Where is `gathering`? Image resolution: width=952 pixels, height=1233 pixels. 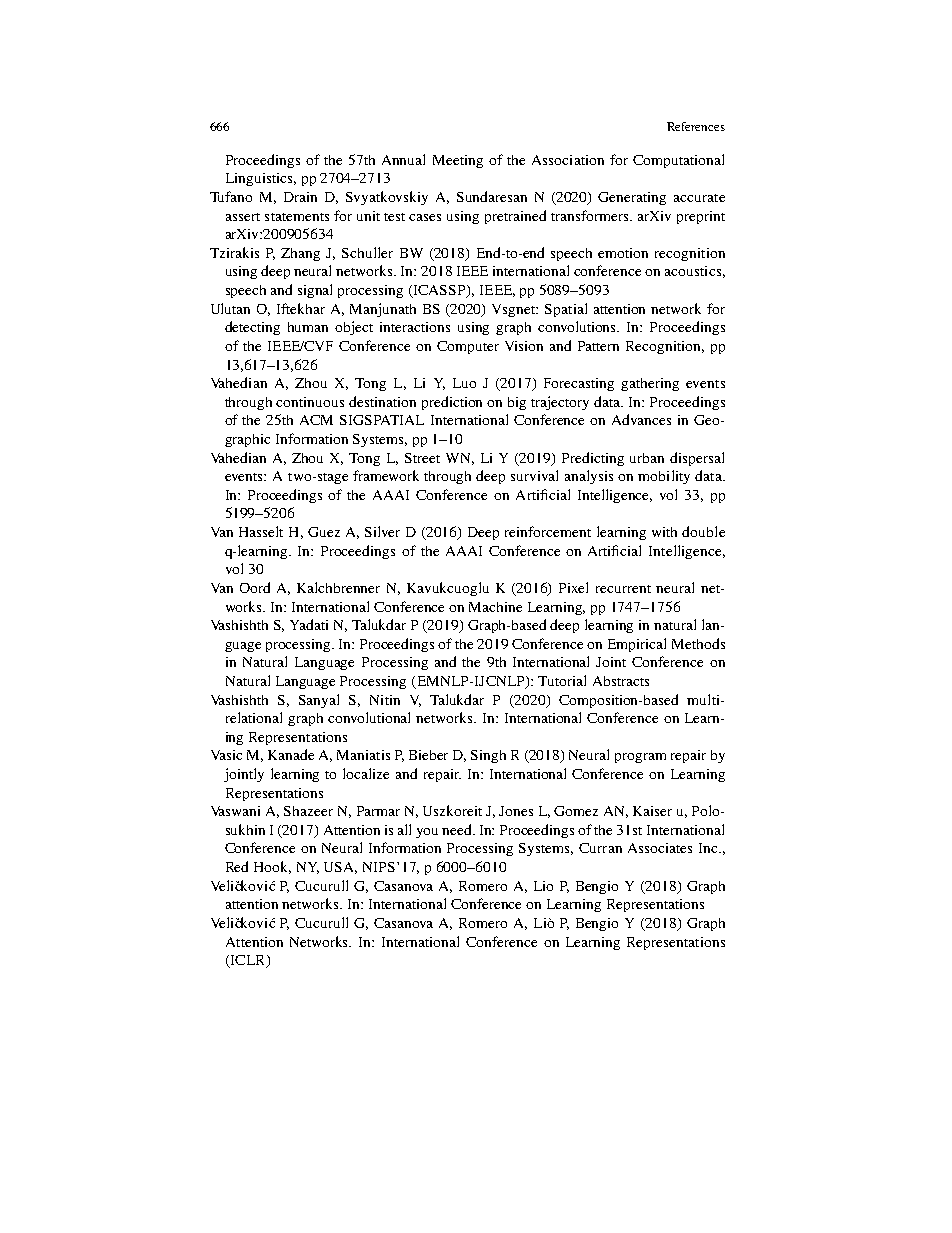 gathering is located at coordinates (650, 384).
